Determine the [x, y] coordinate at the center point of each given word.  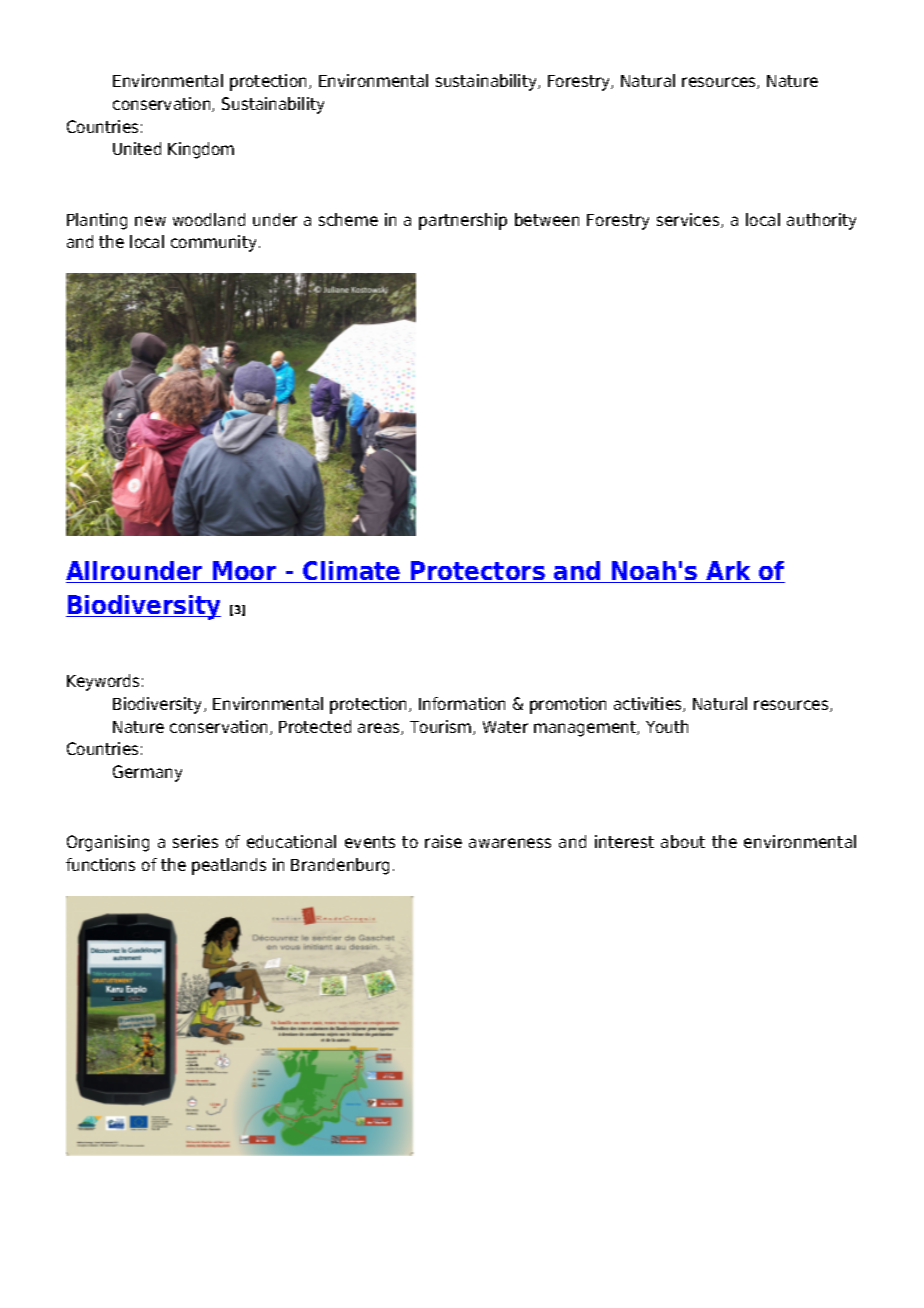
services [689, 220]
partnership [463, 221]
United [137, 148]
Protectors [478, 572]
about [683, 841]
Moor [245, 572]
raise [443, 841]
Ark [729, 572]
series [195, 841]
